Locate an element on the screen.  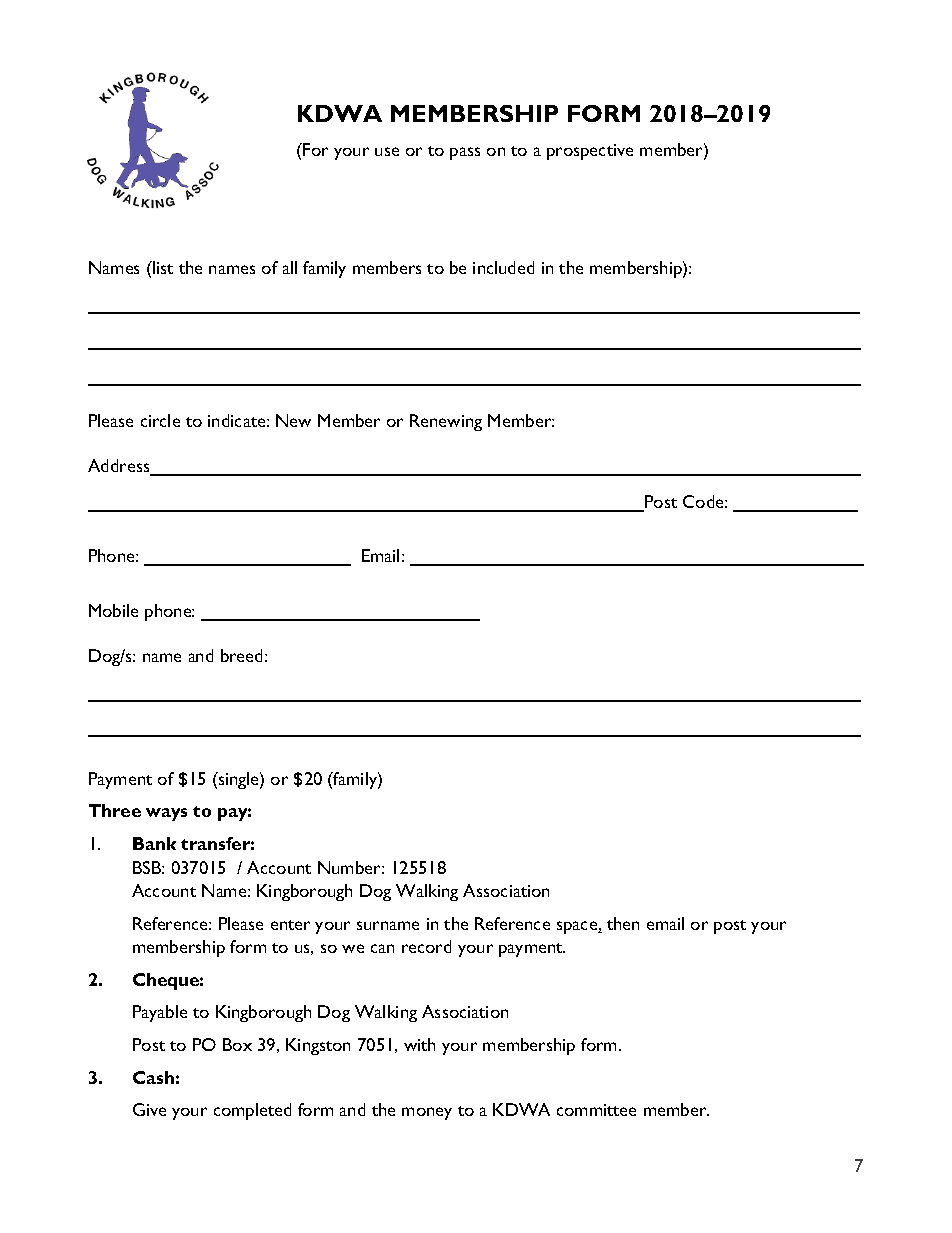
Kingston is located at coordinates (318, 1046).
